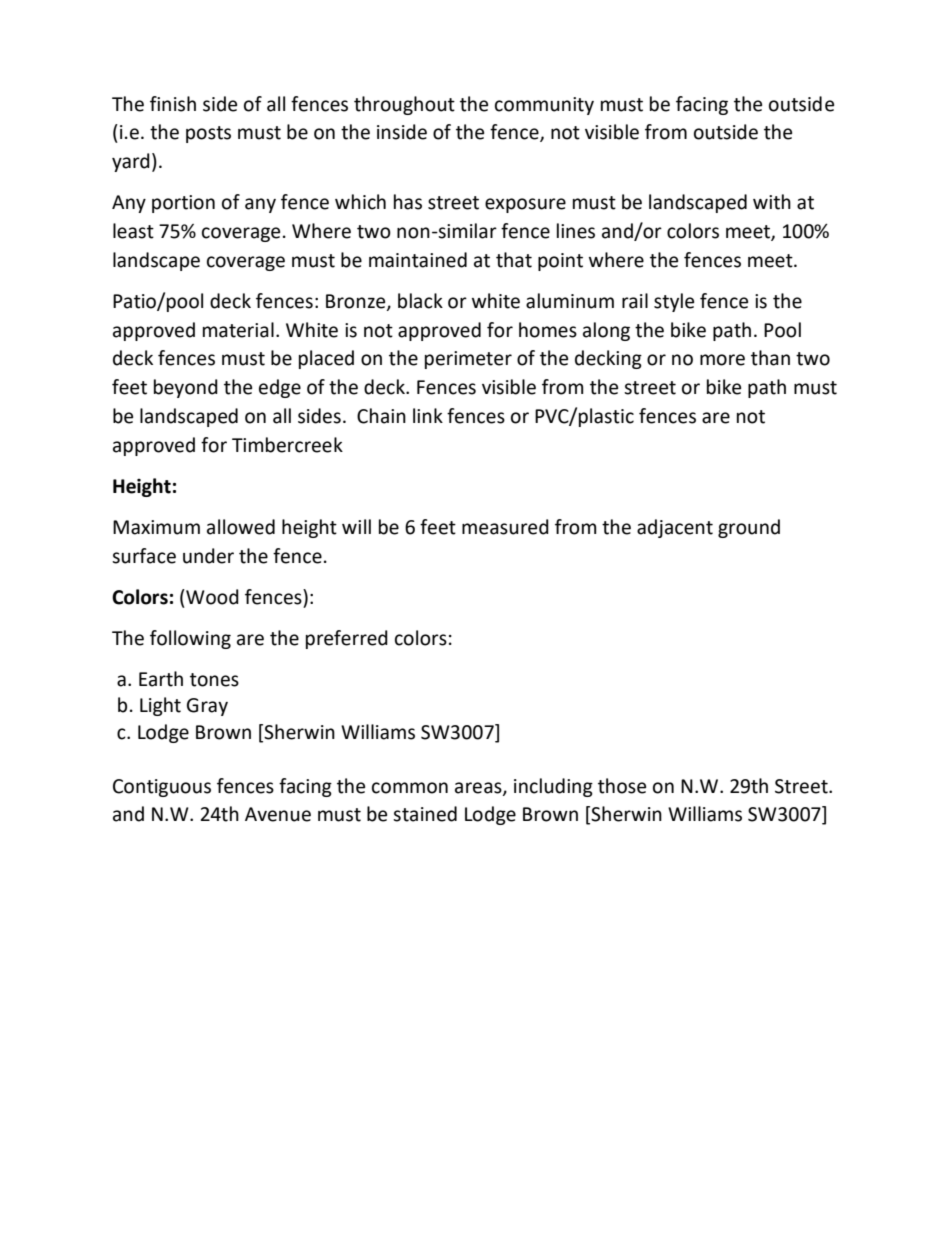  I want to click on Contiguous, so click(162, 788).
